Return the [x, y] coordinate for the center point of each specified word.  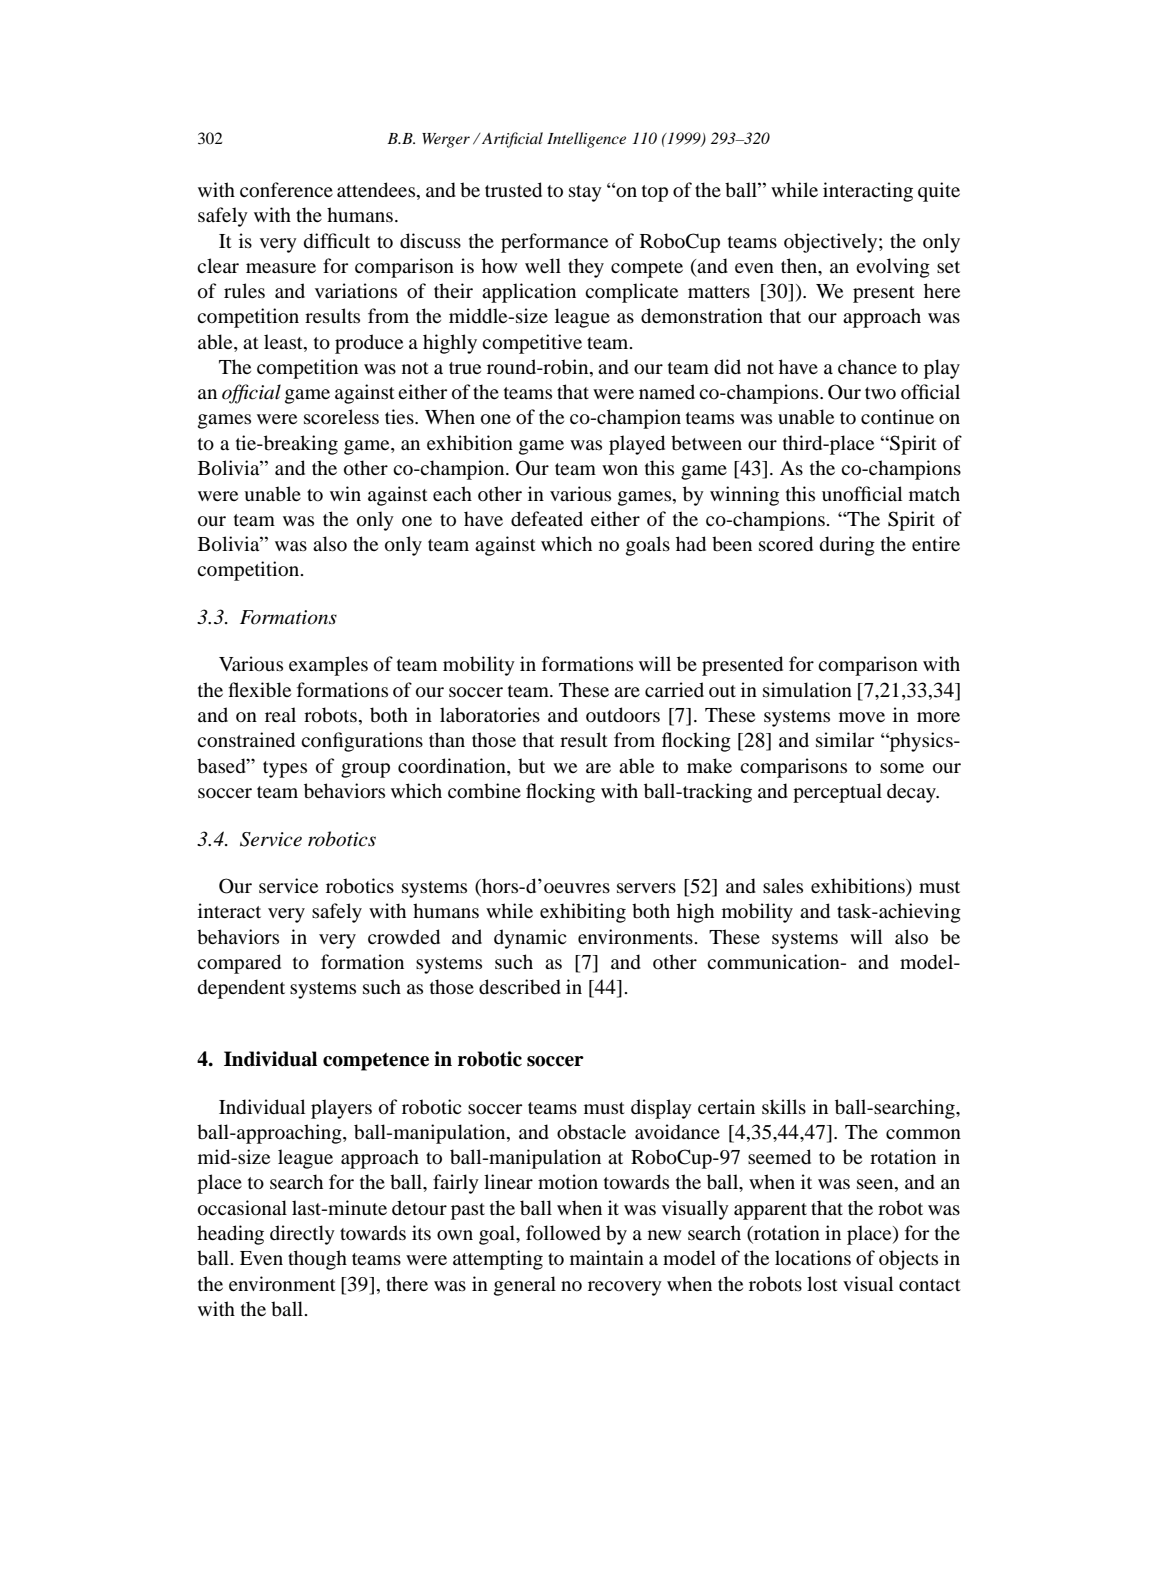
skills [784, 1106]
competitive [532, 344]
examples [328, 666]
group [365, 770]
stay [585, 193]
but [531, 766]
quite [939, 192]
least [284, 341]
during [847, 546]
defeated [547, 519]
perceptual [837, 793]
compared [239, 964]
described [520, 987]
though [317, 1260]
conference [286, 190]
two [880, 393]
